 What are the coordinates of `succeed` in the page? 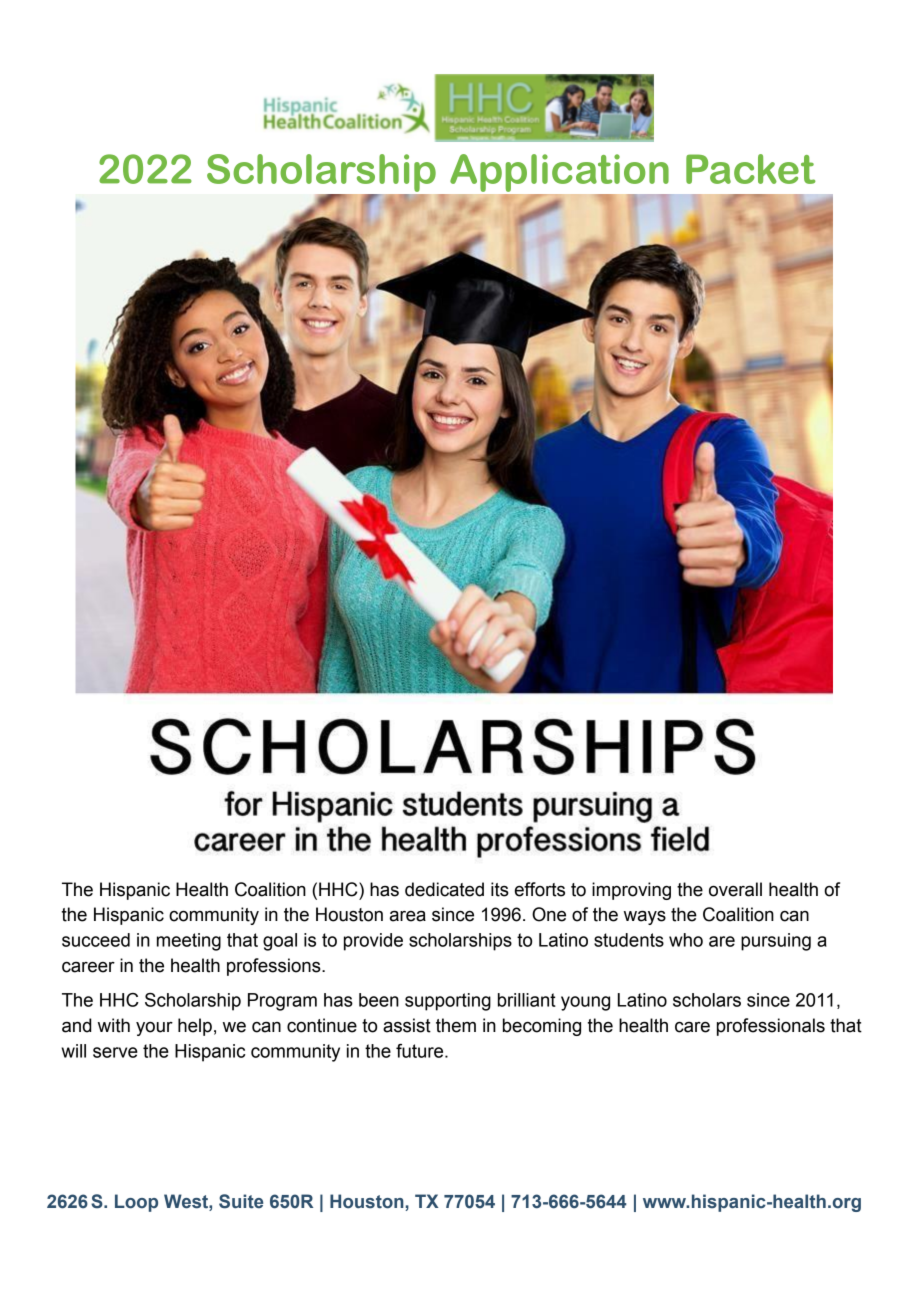 It's located at (96, 940).
